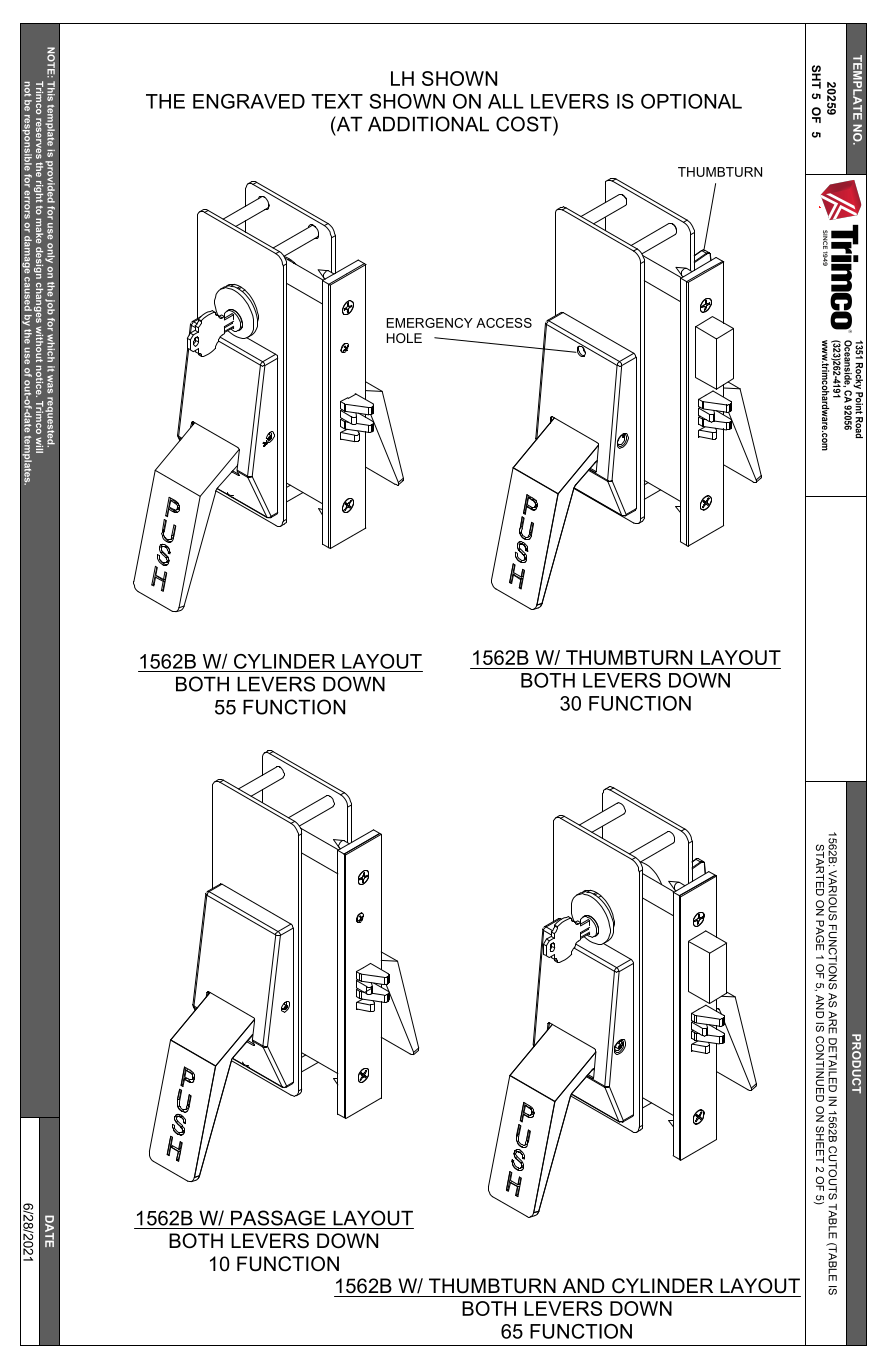 Image resolution: width=887 pixels, height=1372 pixels. Describe the element at coordinates (525, 124) in the page. I see `COST` at that location.
